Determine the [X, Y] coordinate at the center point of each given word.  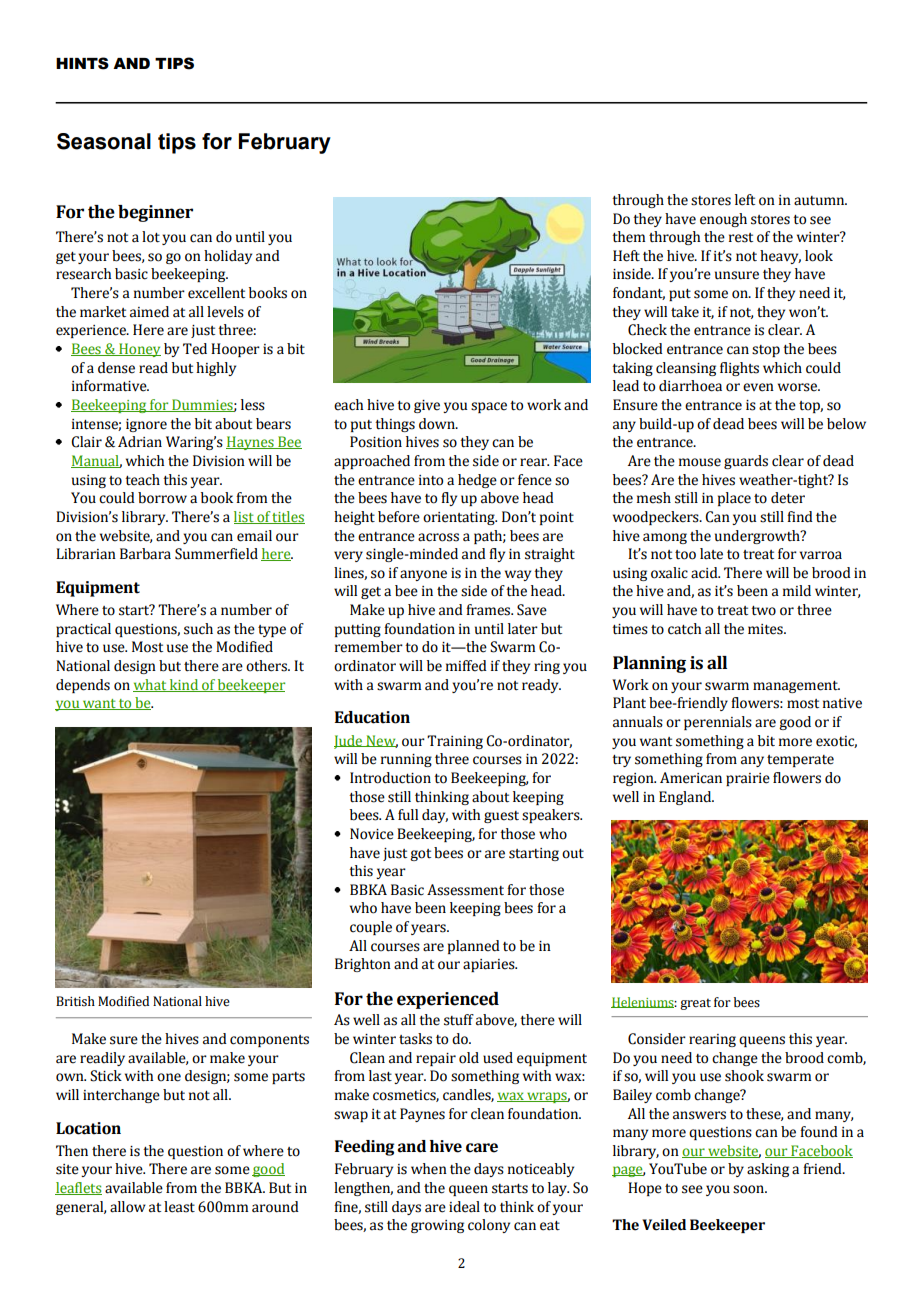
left [745, 200]
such [198, 629]
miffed [466, 666]
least [179, 1207]
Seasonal [104, 141]
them [628, 237]
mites [766, 629]
